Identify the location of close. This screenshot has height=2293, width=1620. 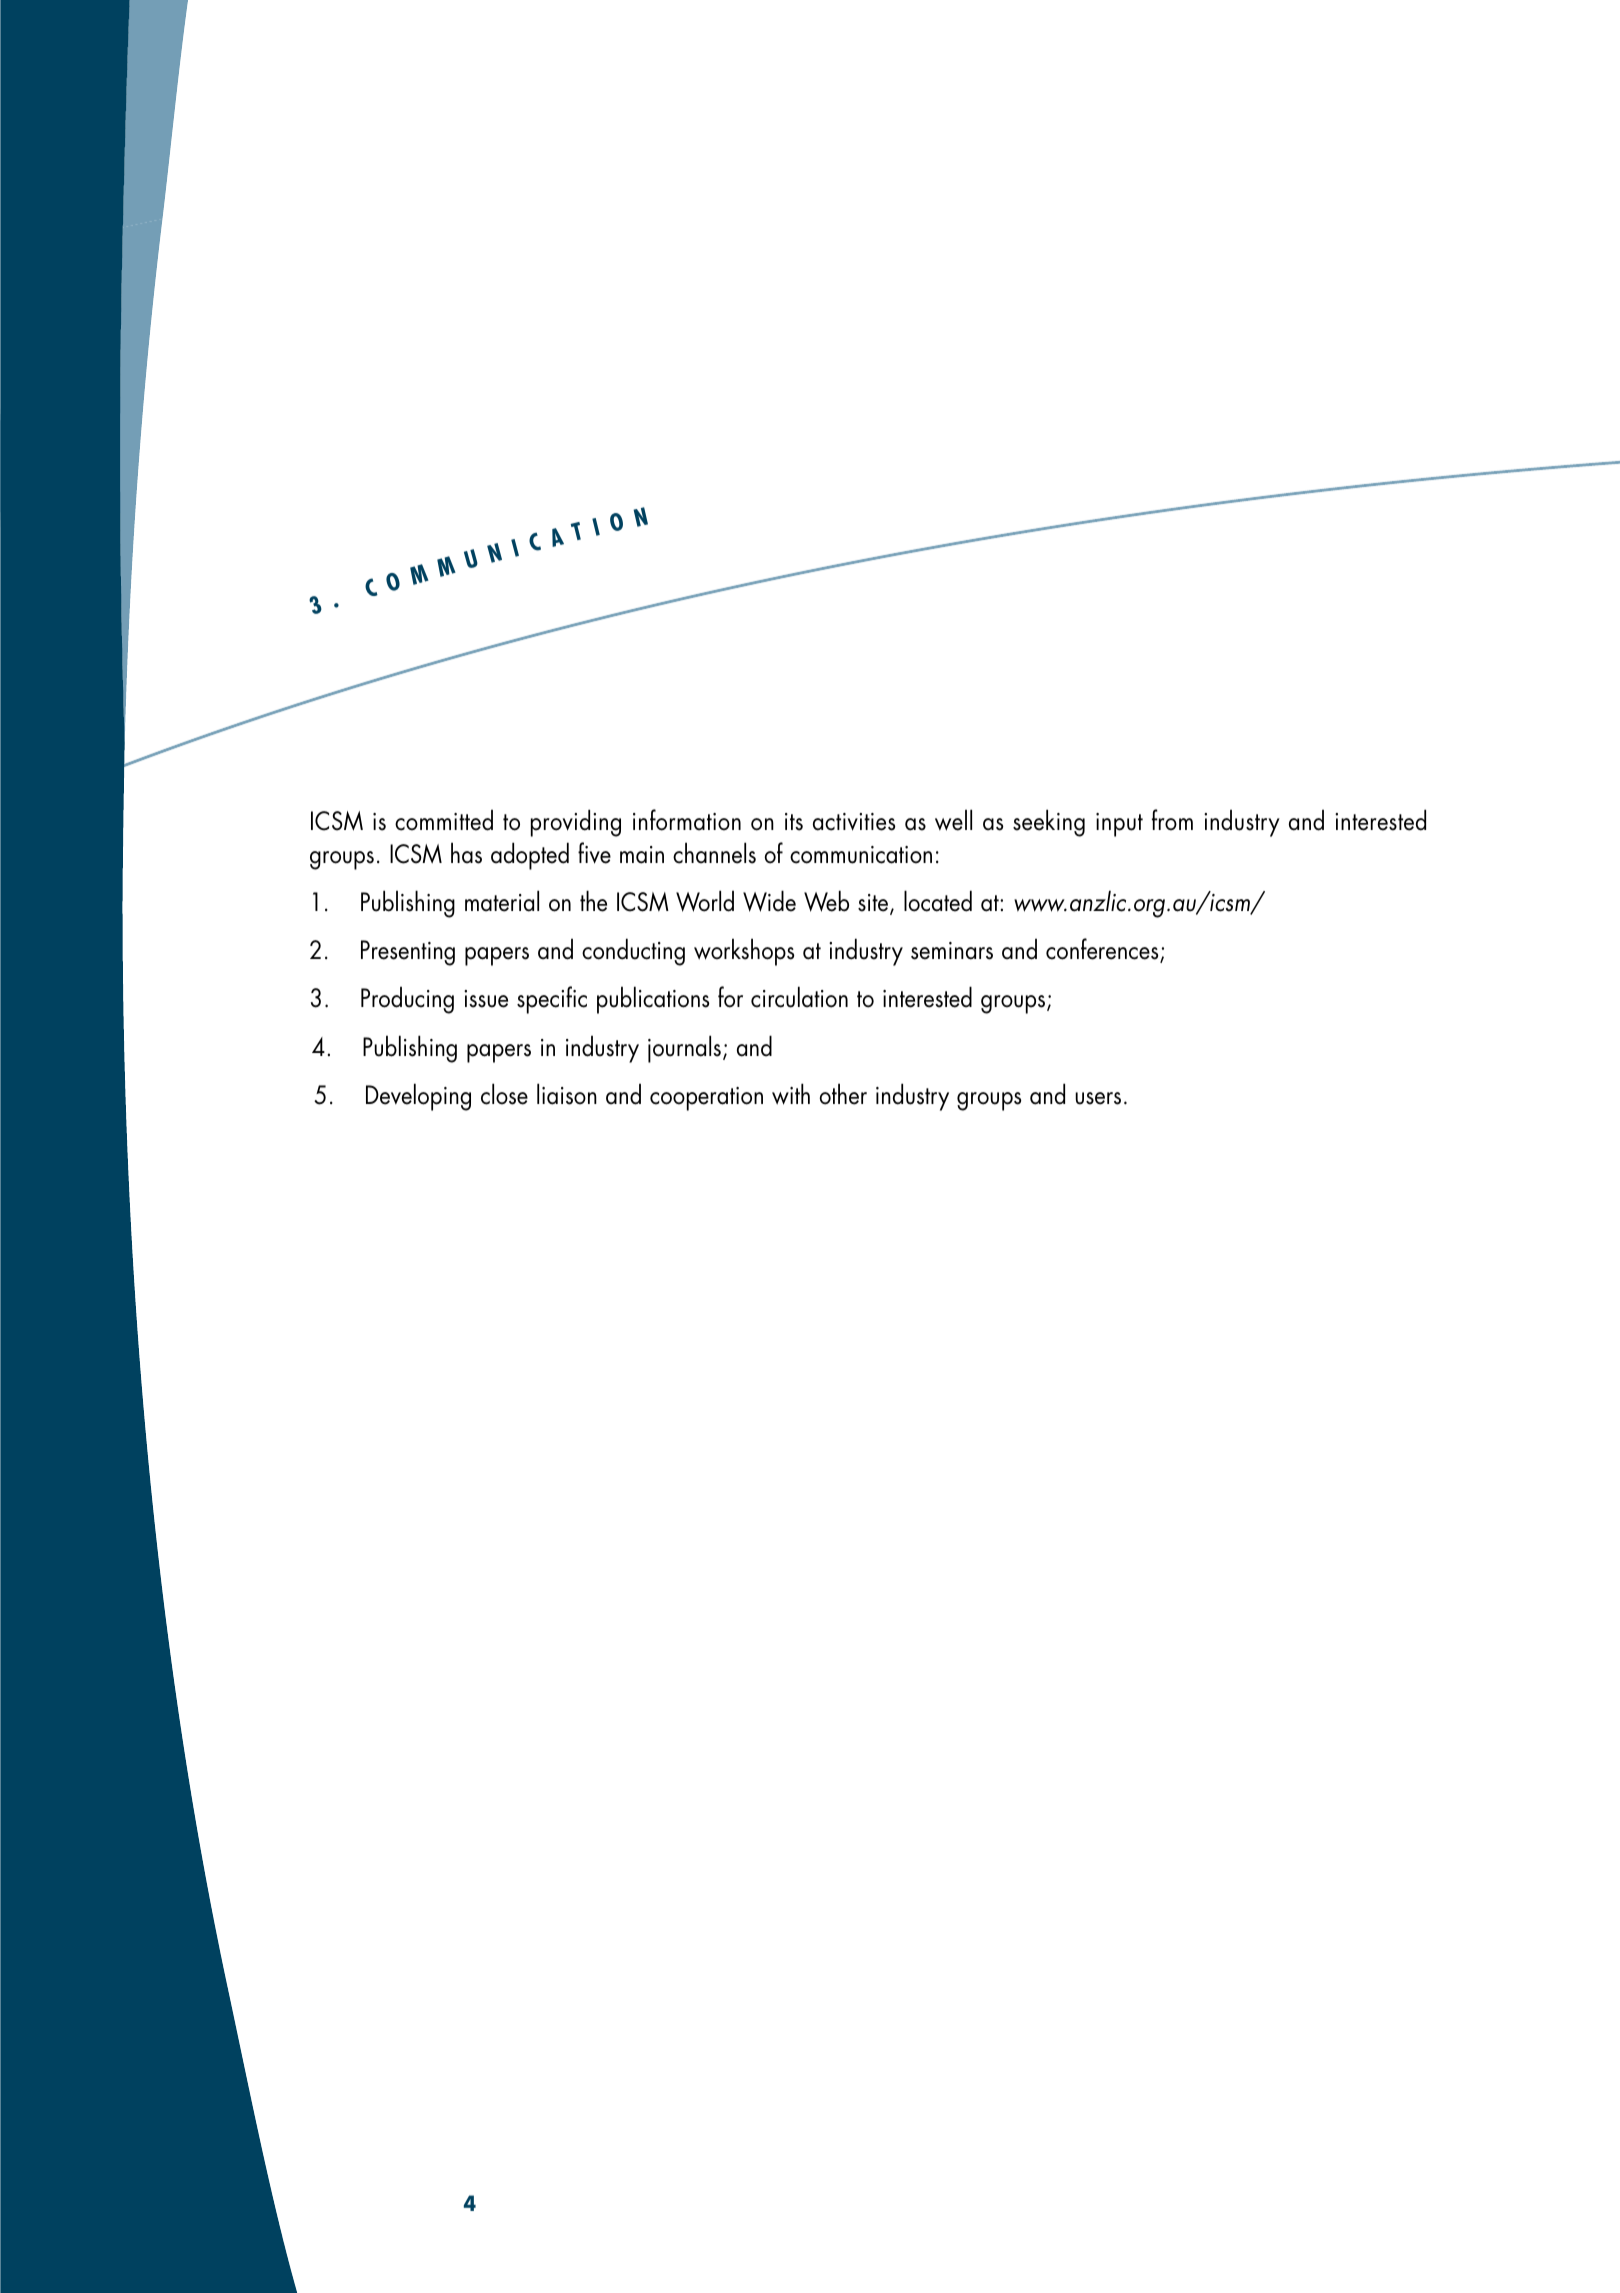
(504, 1094).
